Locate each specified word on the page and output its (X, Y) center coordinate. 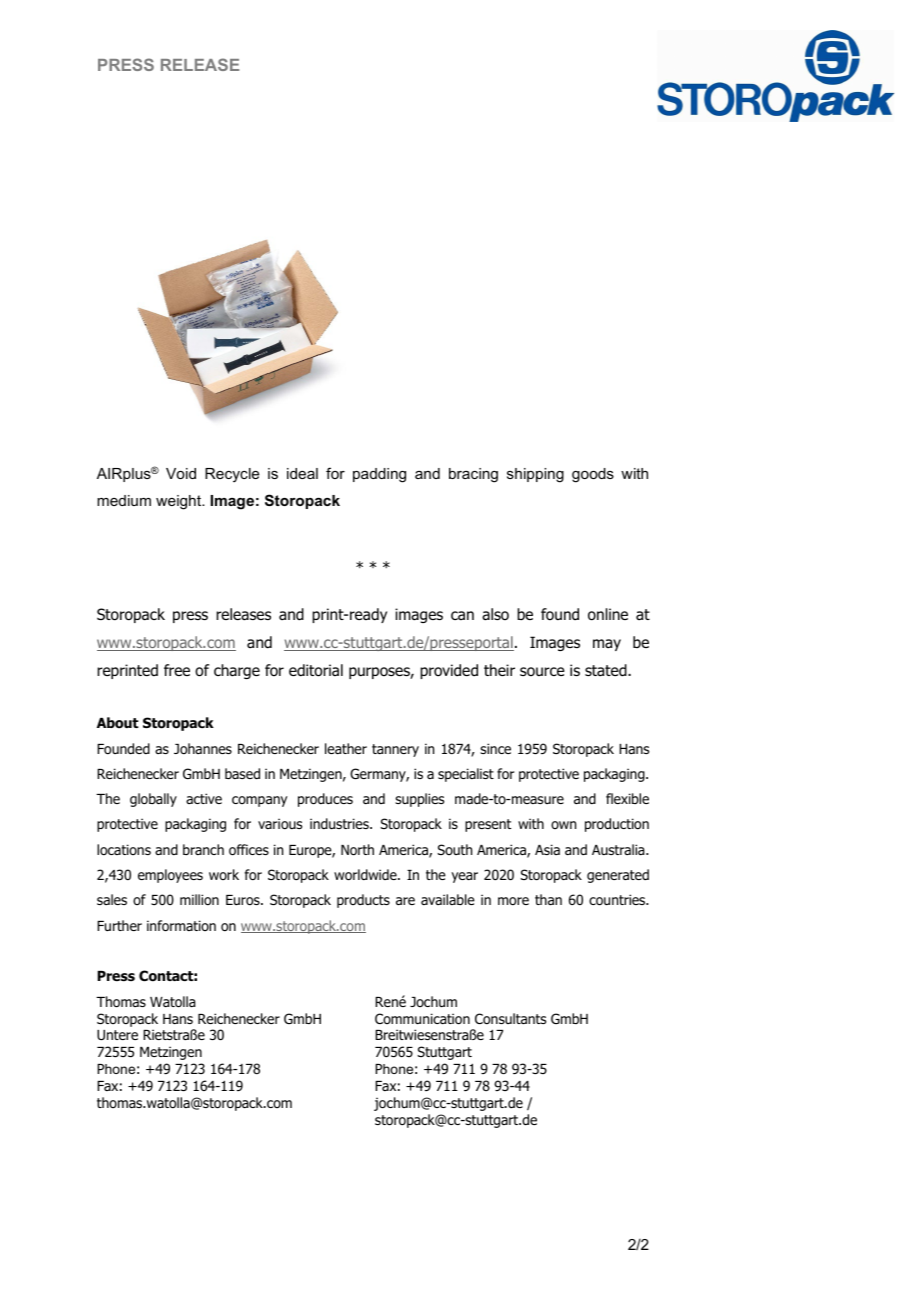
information (181, 926)
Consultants (510, 1018)
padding (379, 475)
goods (593, 475)
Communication (422, 1019)
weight (179, 502)
